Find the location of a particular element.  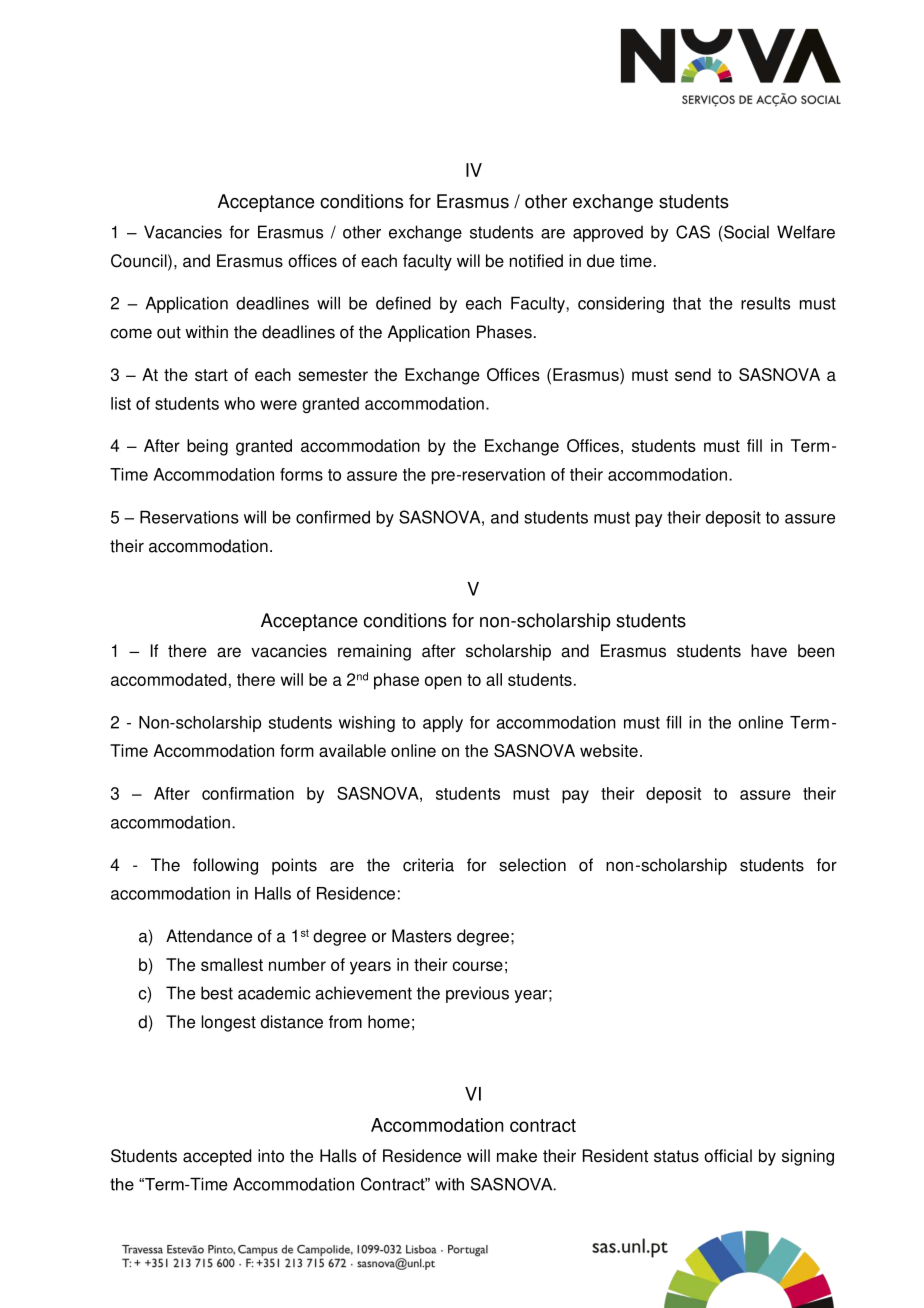

Social is located at coordinates (746, 232).
